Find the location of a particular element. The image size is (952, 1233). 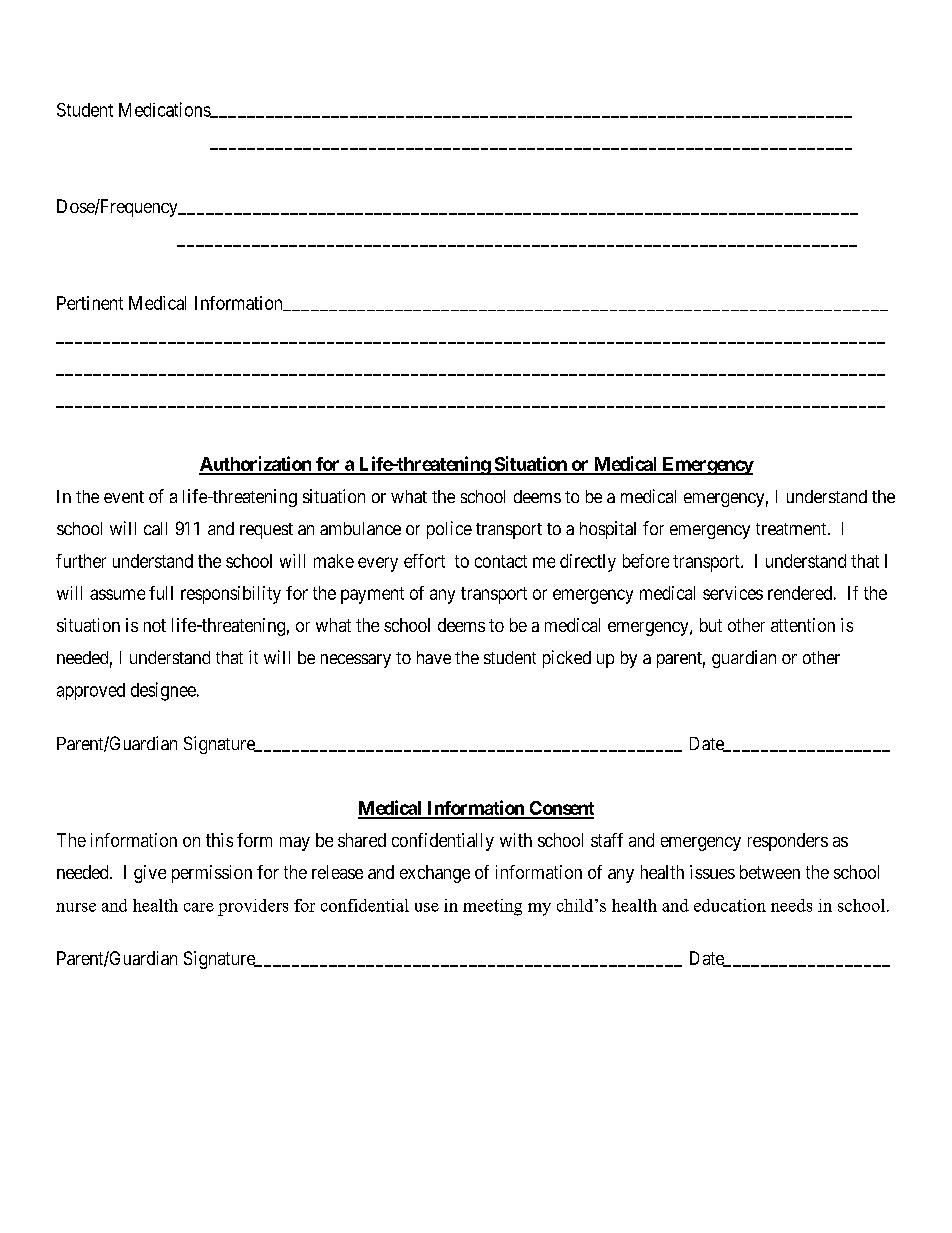

treatment is located at coordinates (792, 529).
